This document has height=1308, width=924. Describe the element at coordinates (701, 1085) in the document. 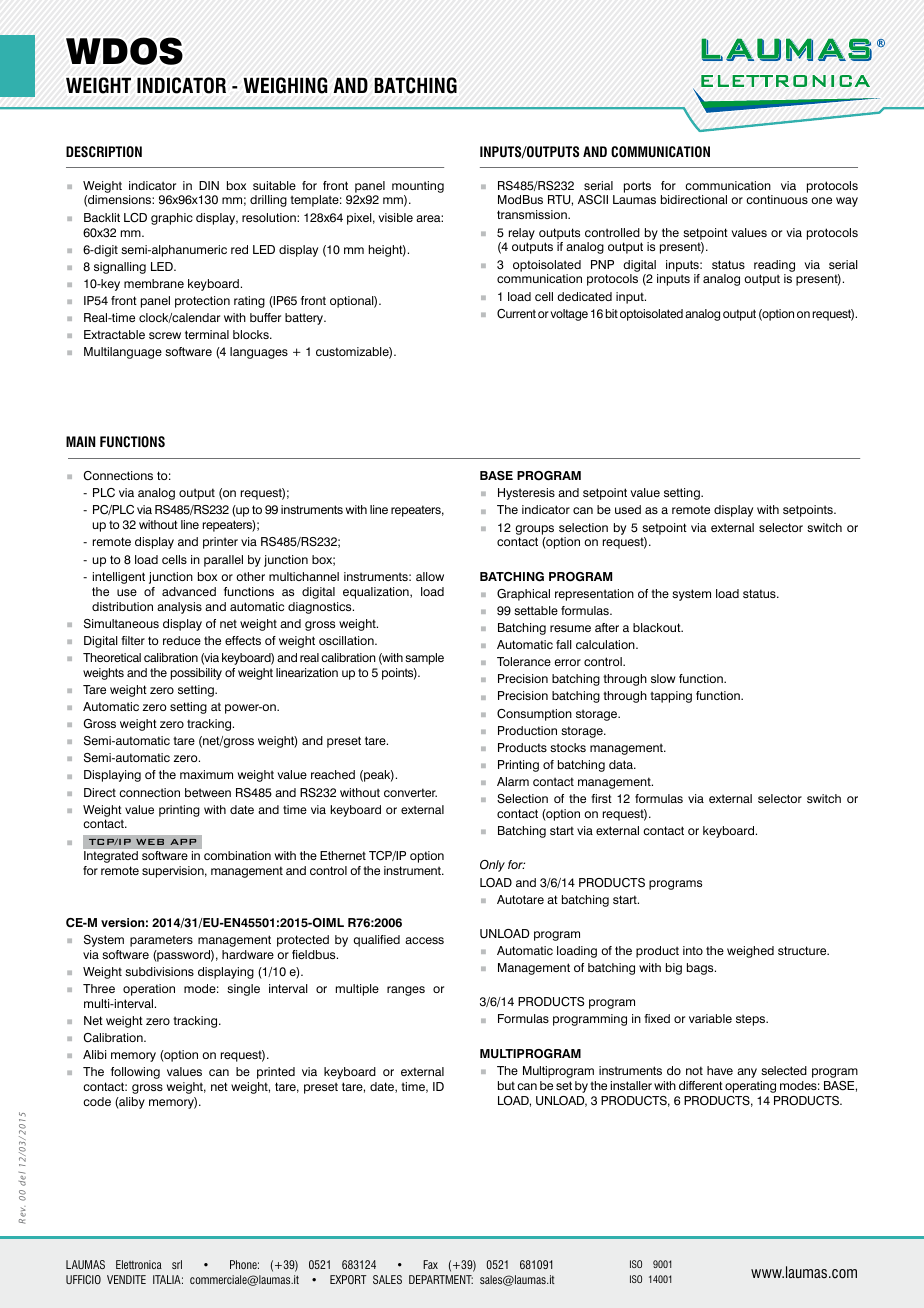

I see `different` at that location.
